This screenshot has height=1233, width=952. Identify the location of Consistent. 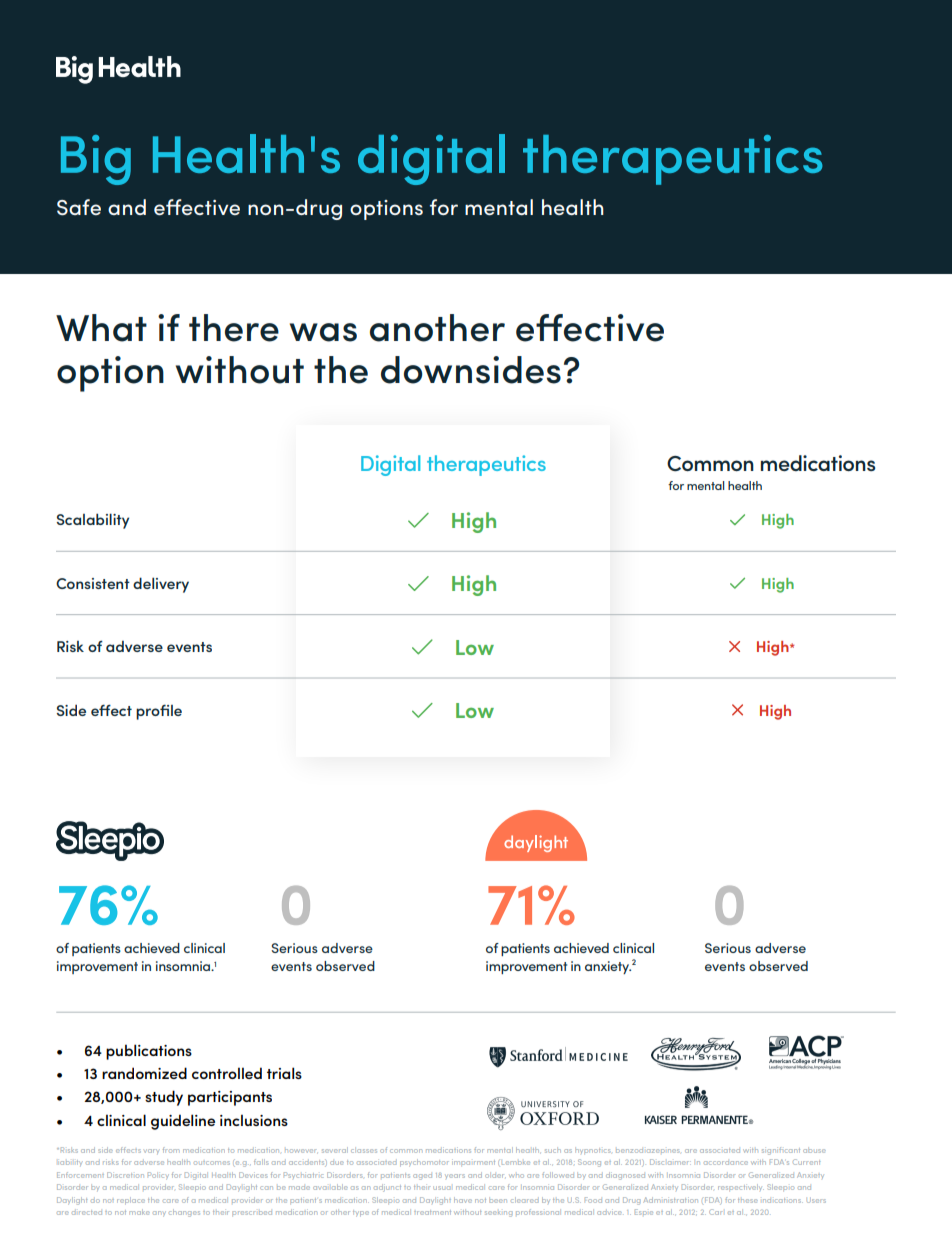
(93, 583).
